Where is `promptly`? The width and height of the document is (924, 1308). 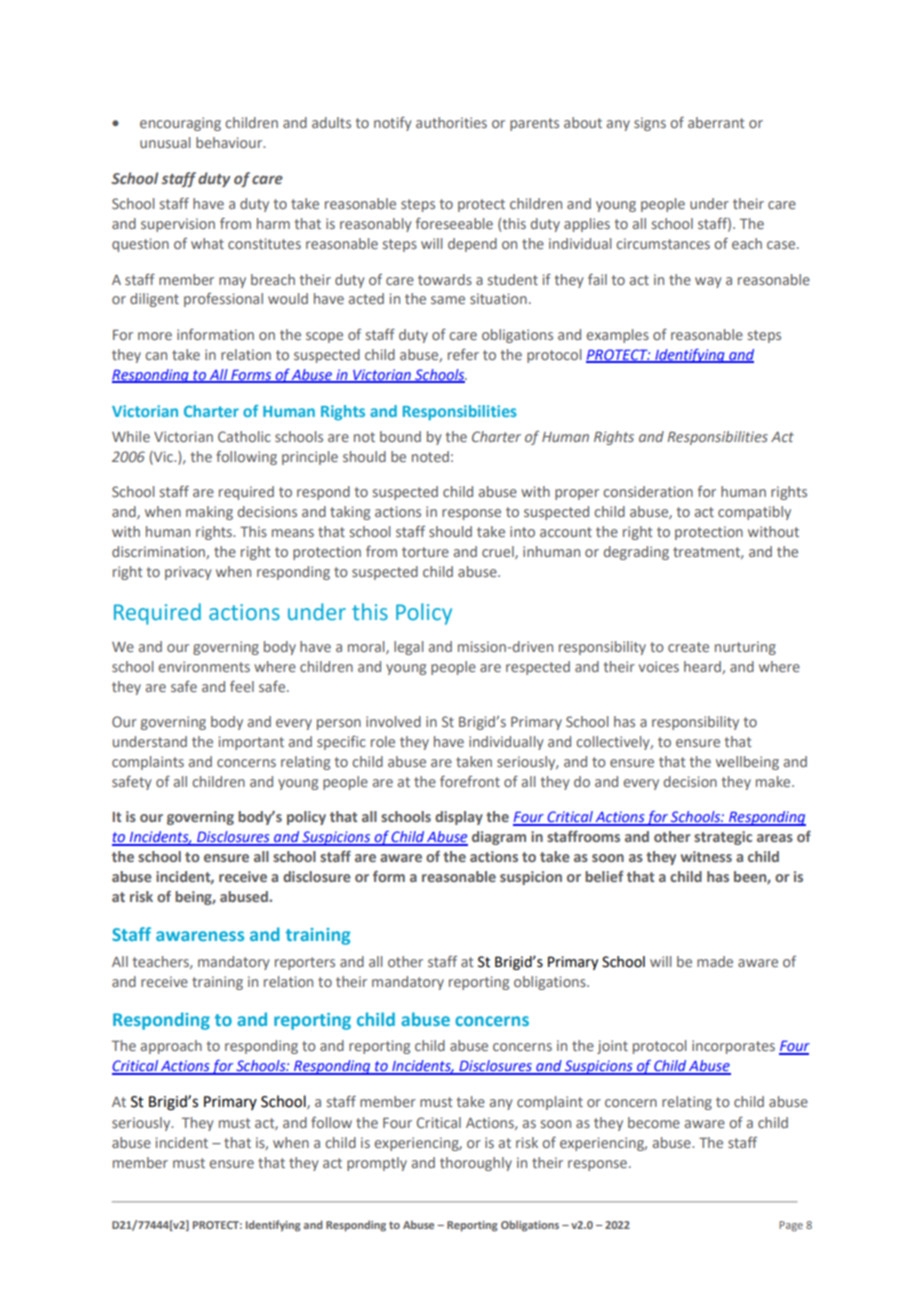 promptly is located at coordinates (377, 1164).
